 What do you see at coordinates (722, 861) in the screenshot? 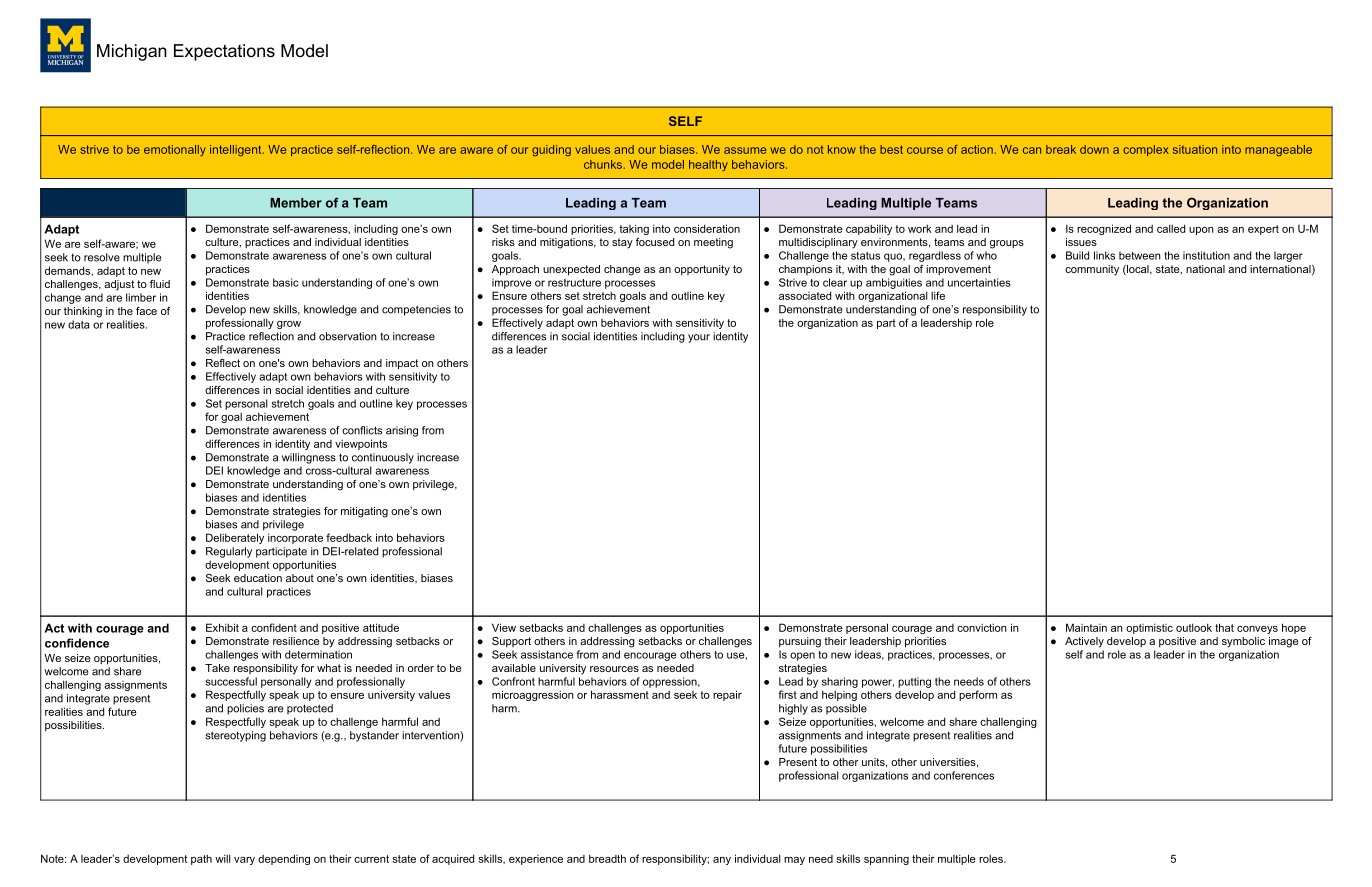
I see `any` at bounding box center [722, 861].
